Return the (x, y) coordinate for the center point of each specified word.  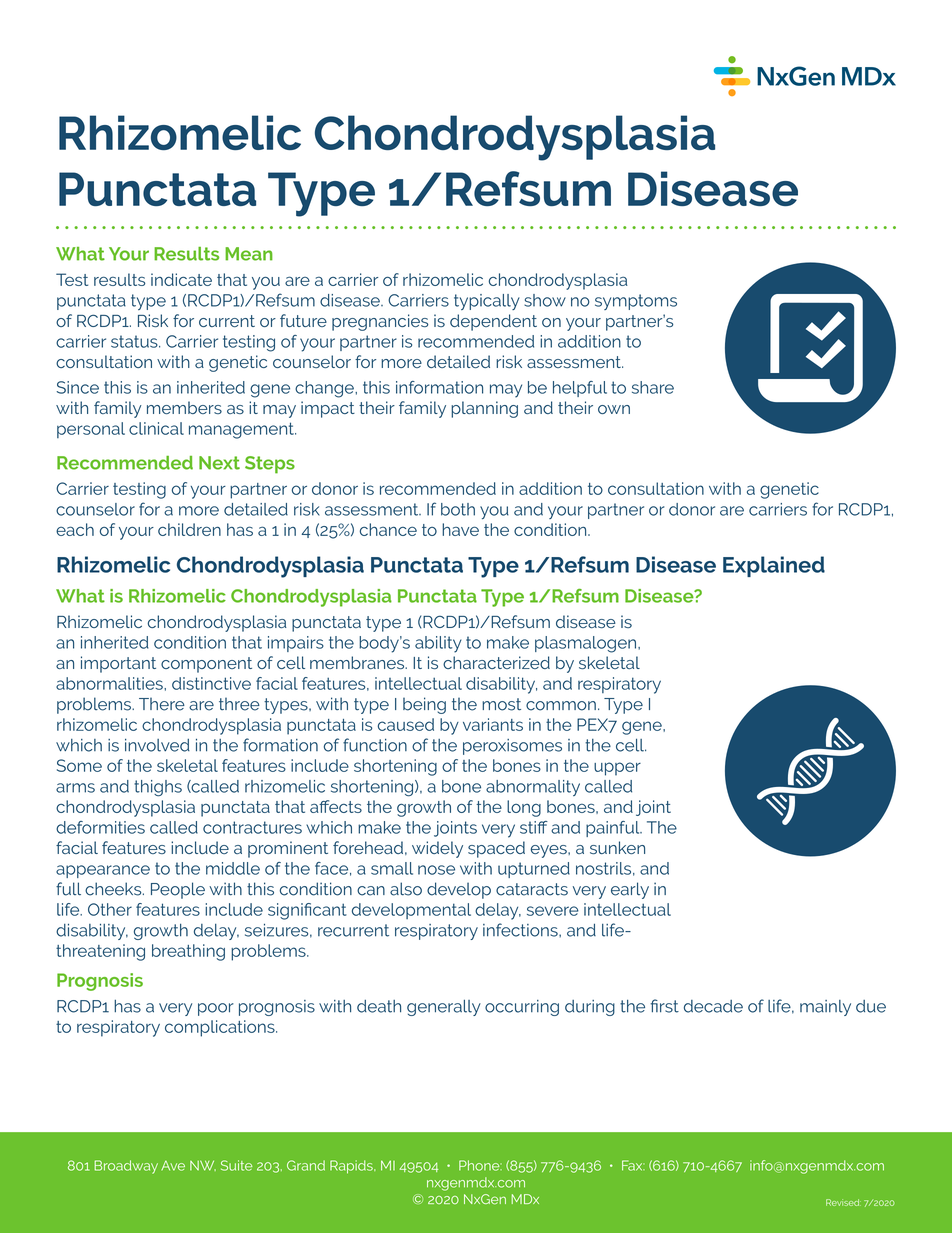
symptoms (636, 302)
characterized (496, 662)
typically (487, 302)
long (524, 808)
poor (216, 1009)
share (653, 387)
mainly (825, 1008)
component (206, 665)
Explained (774, 566)
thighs (158, 788)
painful (614, 829)
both (458, 509)
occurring (522, 1008)
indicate (181, 279)
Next (219, 463)
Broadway (126, 1167)
